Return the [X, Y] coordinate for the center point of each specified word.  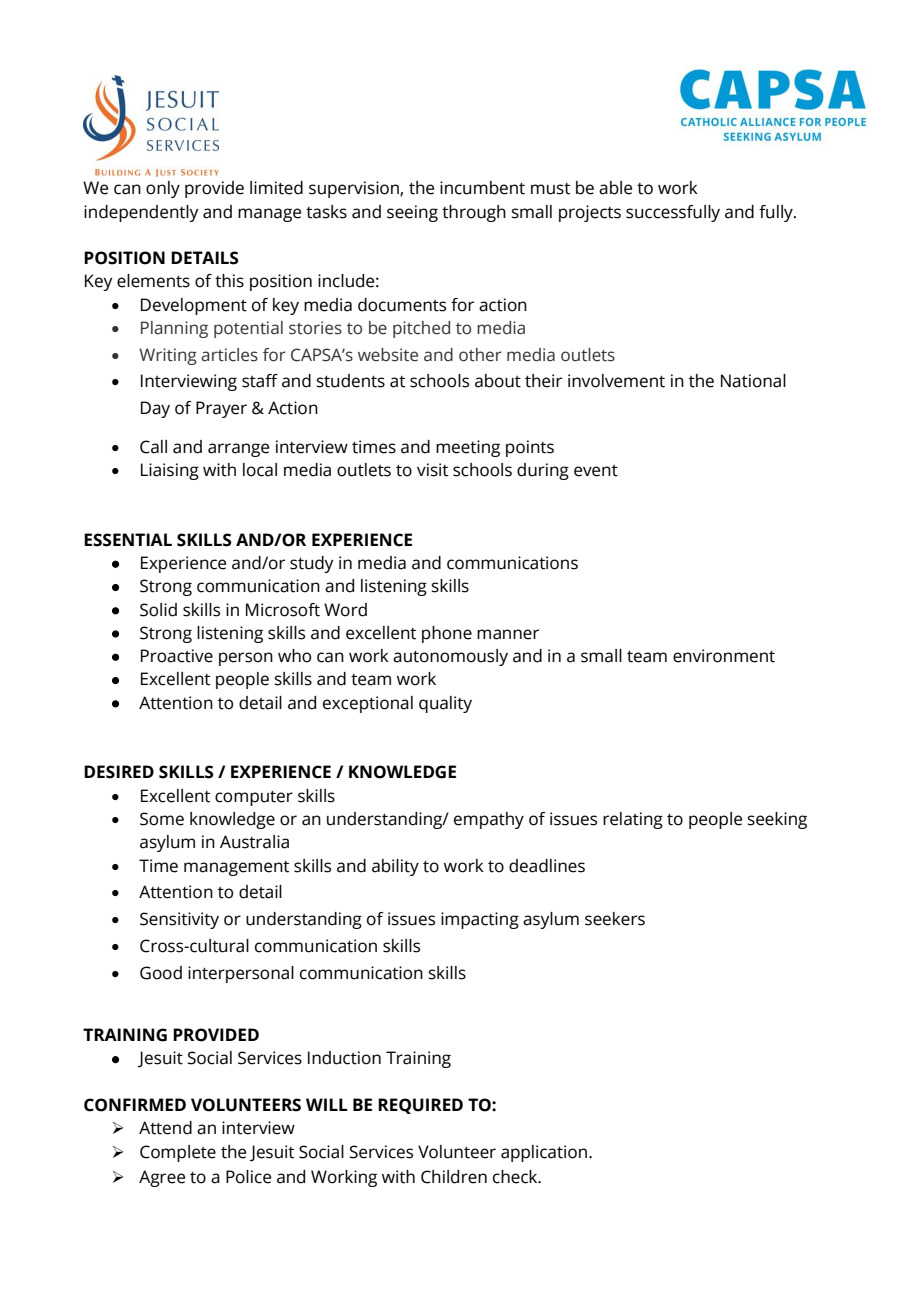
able [615, 188]
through [474, 213]
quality [445, 704]
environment [724, 656]
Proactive [177, 656]
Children [454, 1177]
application [544, 1153]
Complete [178, 1153]
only [163, 189]
